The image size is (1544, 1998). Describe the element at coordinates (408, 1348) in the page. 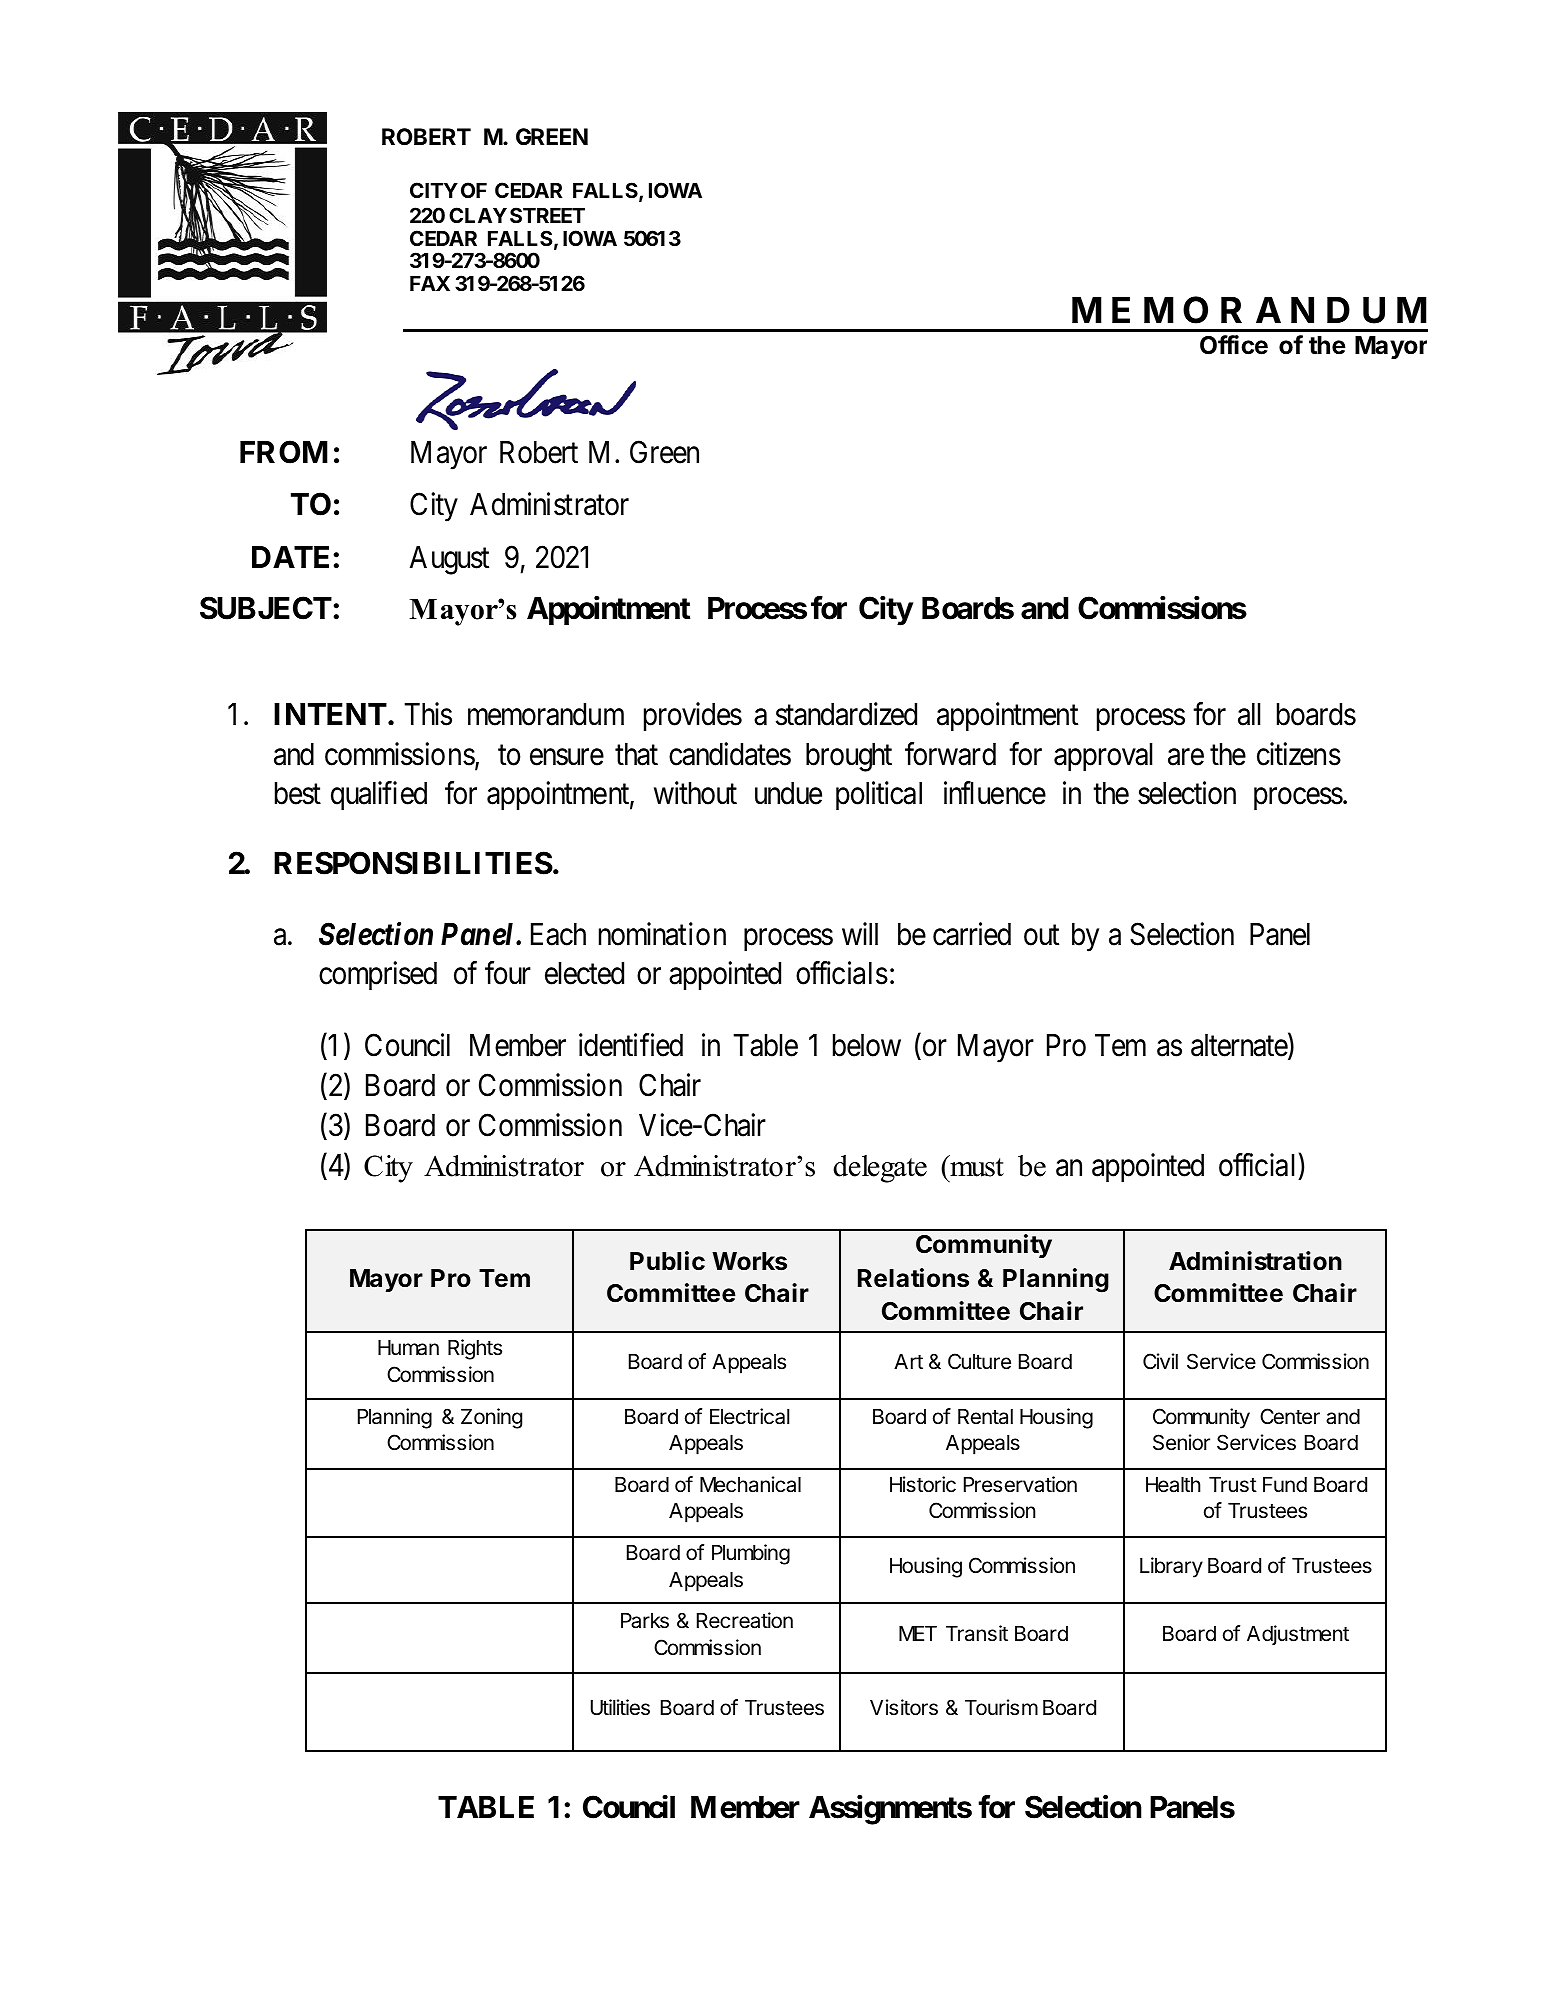

I see `Human` at that location.
